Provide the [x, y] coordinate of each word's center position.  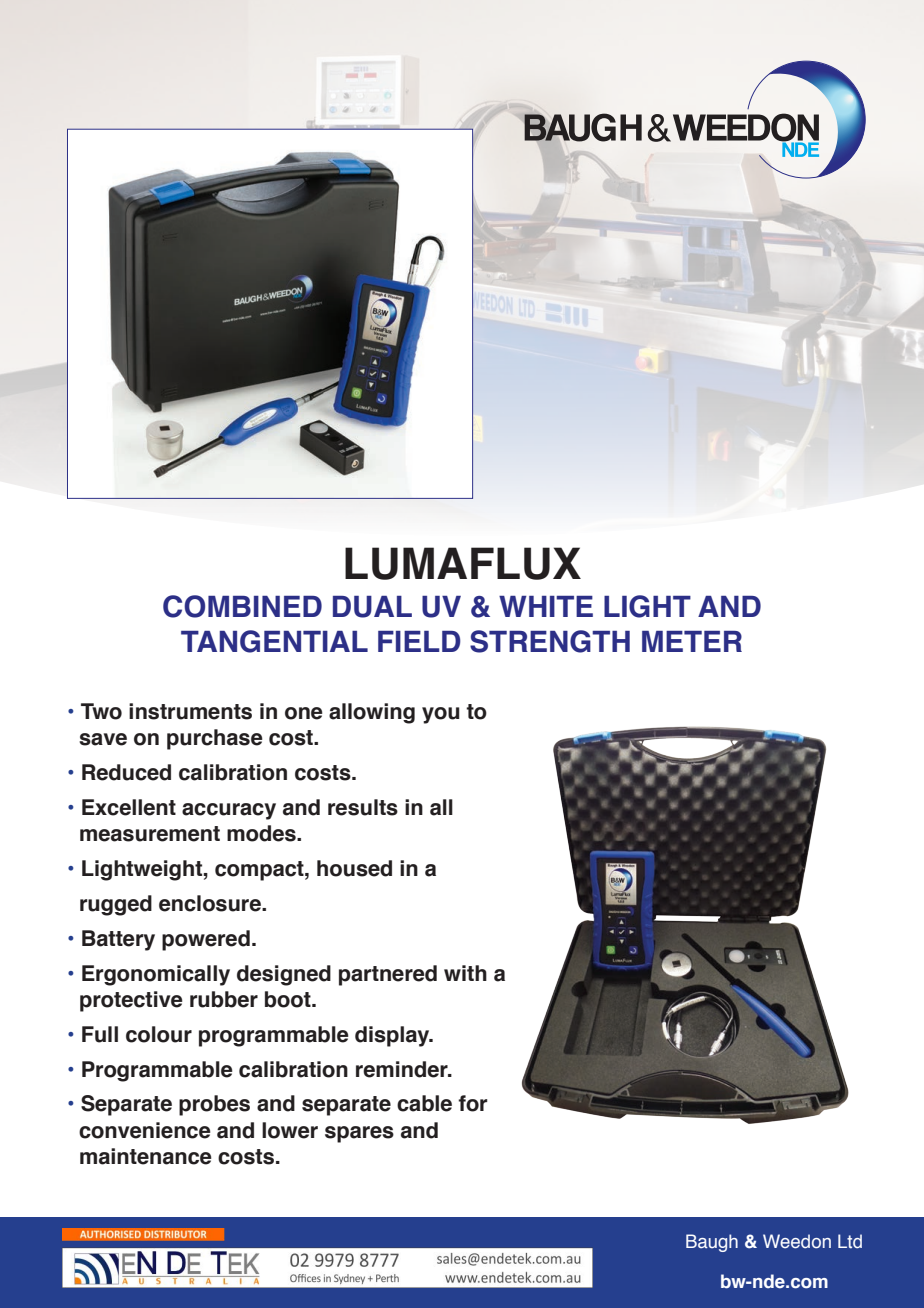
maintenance [145, 1156]
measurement [150, 834]
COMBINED [242, 606]
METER [692, 641]
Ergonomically [156, 975]
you [441, 715]
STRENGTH [550, 641]
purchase [214, 739]
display [393, 1036]
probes [214, 1105]
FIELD [419, 641]
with [465, 973]
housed [354, 868]
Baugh [712, 1243]
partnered [388, 975]
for [472, 1103]
